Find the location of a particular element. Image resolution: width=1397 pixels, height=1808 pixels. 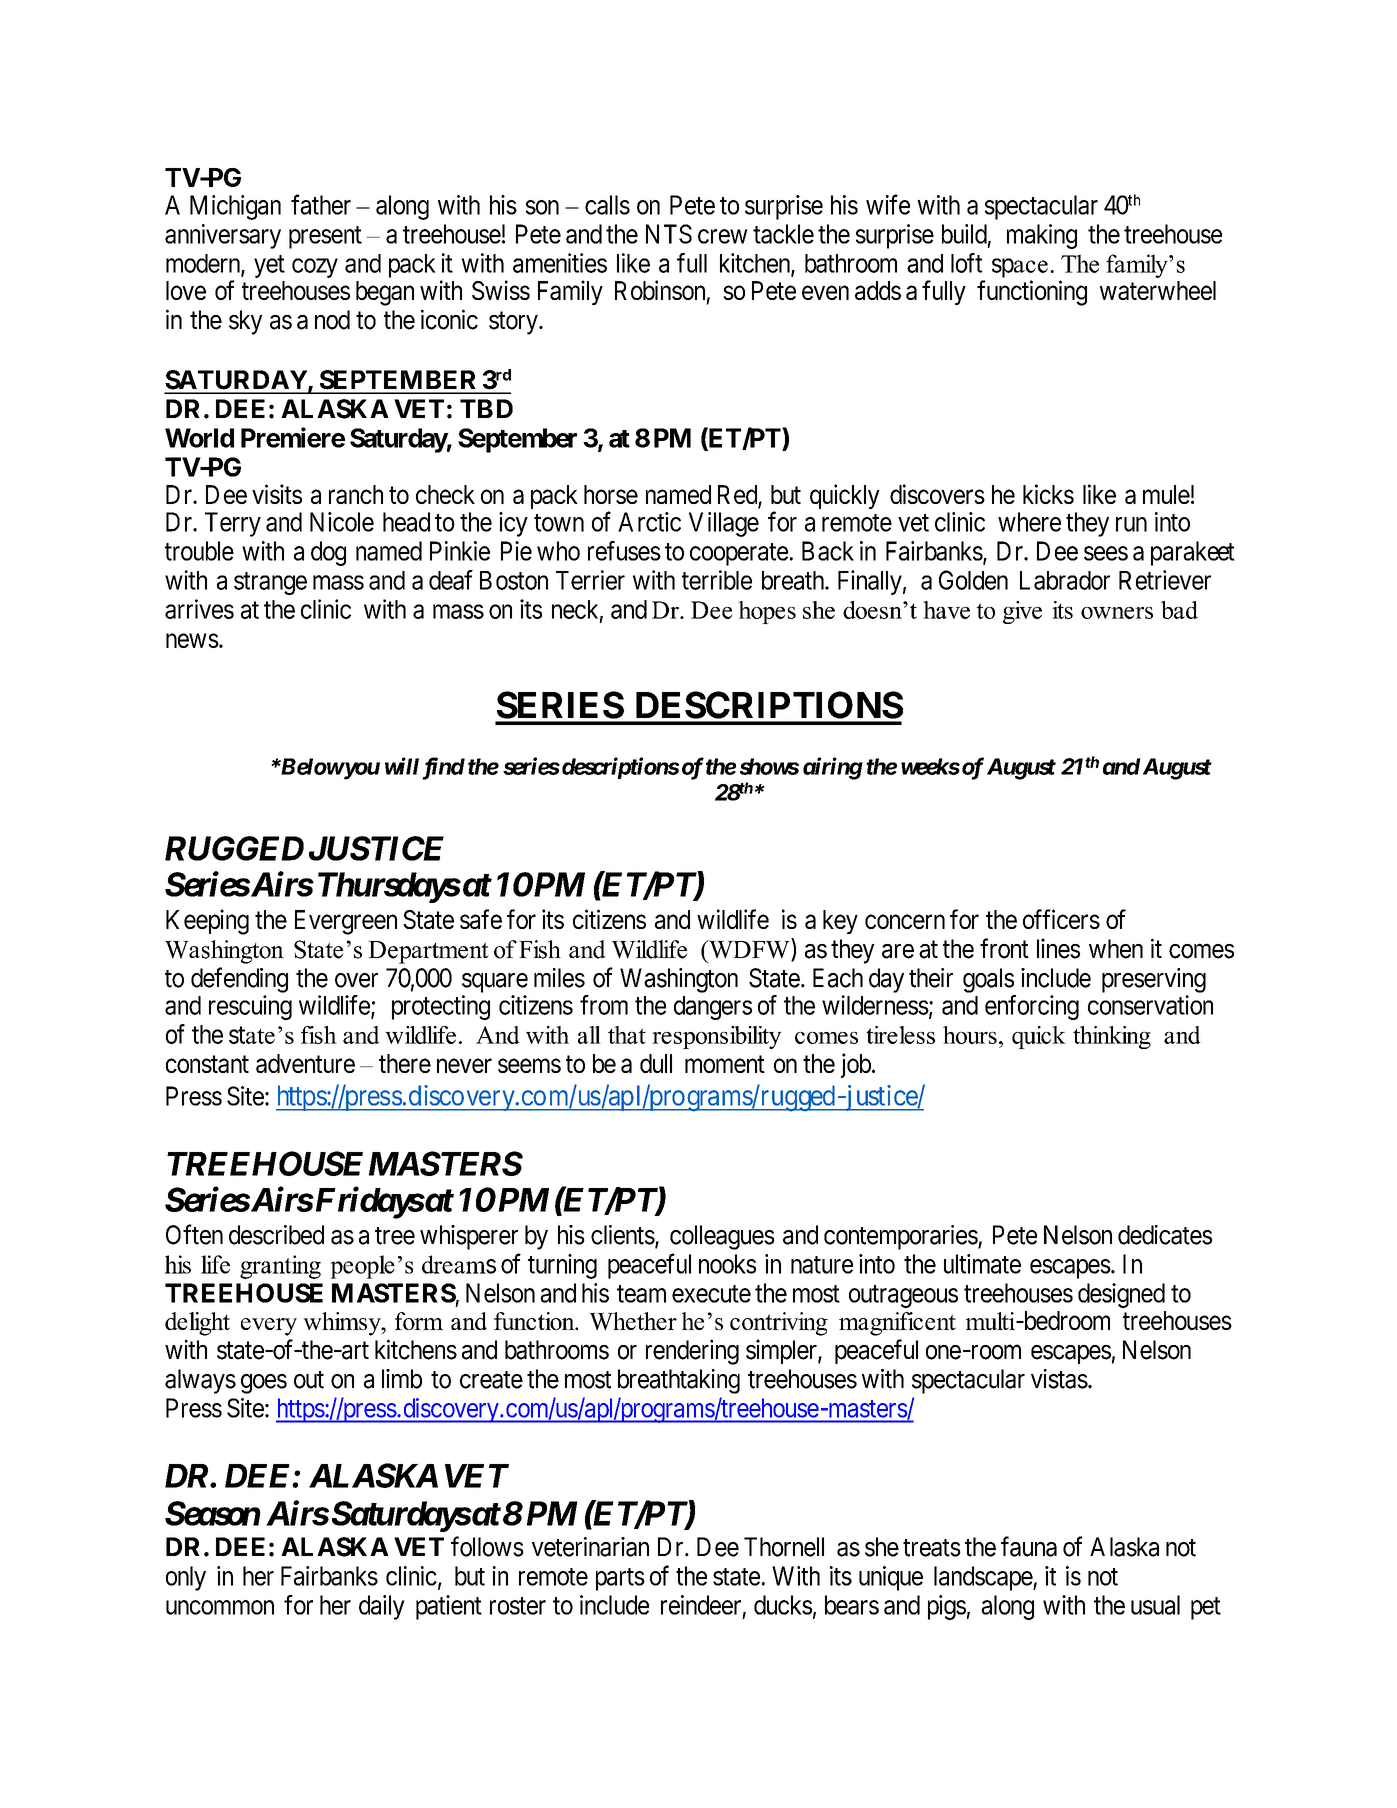

fauna is located at coordinates (1029, 1546).
